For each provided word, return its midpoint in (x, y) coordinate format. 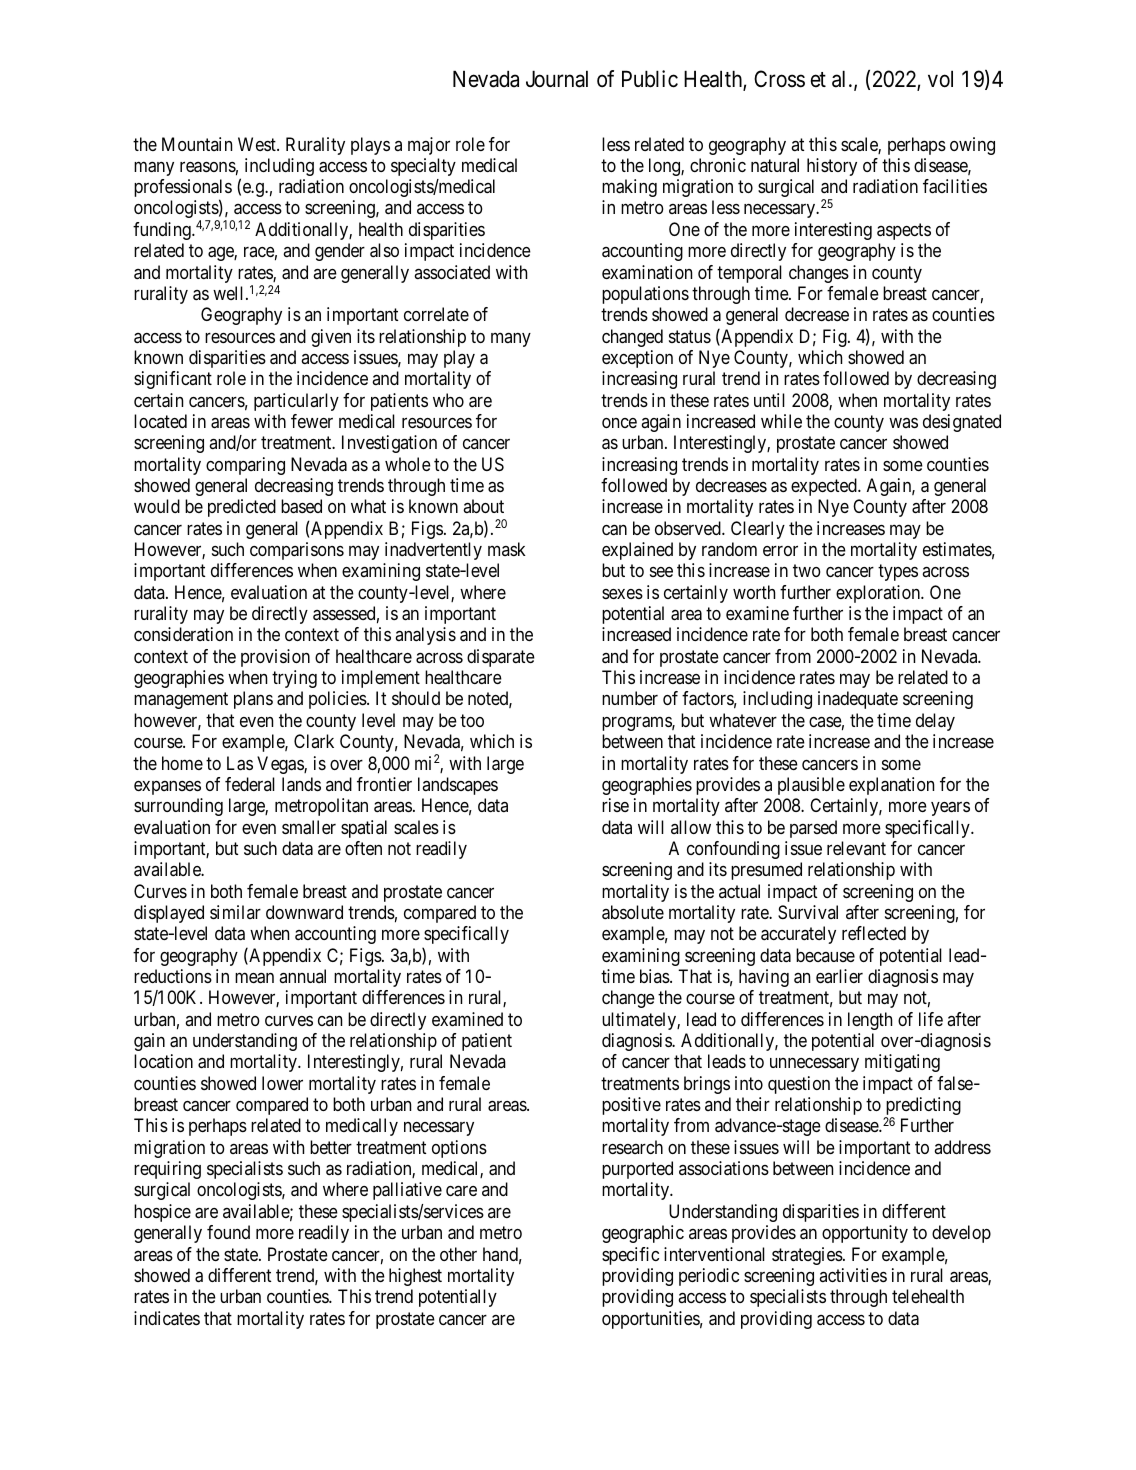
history (832, 167)
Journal (557, 79)
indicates (167, 1318)
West (258, 144)
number (630, 698)
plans (253, 700)
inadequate (858, 700)
